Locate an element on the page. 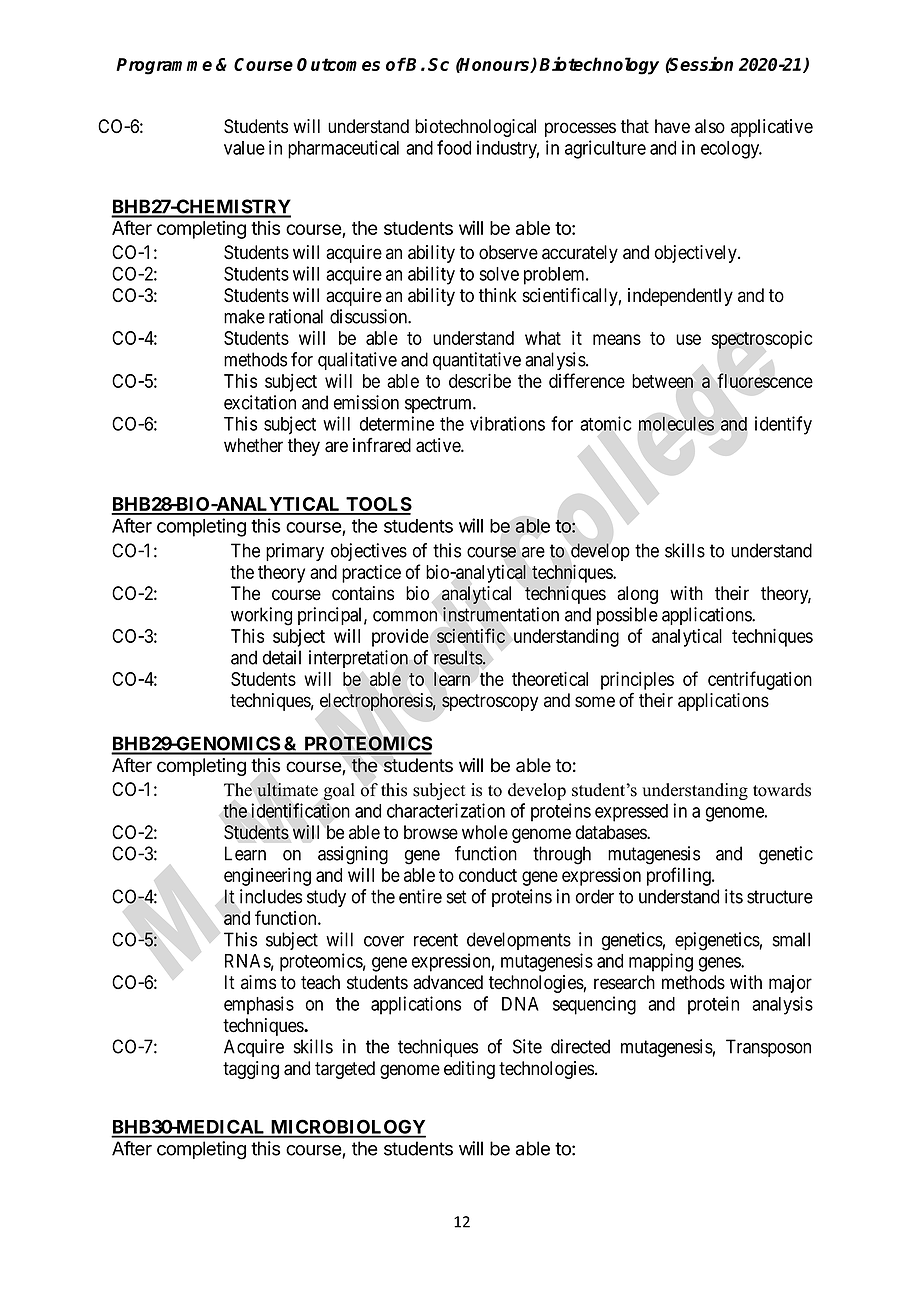  excitation is located at coordinates (260, 402).
